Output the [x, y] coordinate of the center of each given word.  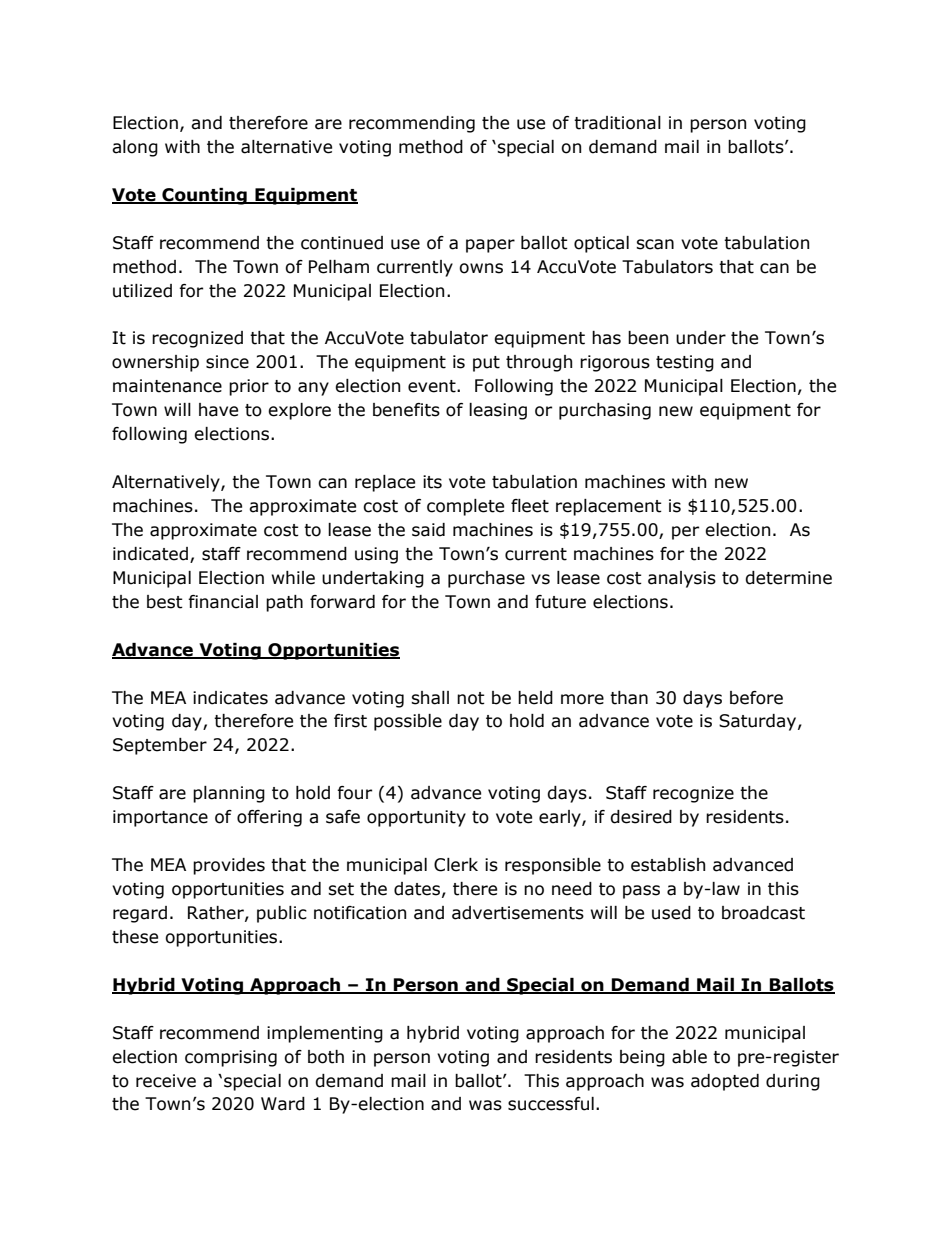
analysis [682, 579]
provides [229, 866]
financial [223, 602]
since [227, 362]
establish [668, 865]
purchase [486, 579]
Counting [204, 196]
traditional [617, 123]
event [433, 386]
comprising [231, 1058]
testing [685, 363]
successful [551, 1104]
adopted [725, 1082]
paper [490, 246]
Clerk [456, 865]
